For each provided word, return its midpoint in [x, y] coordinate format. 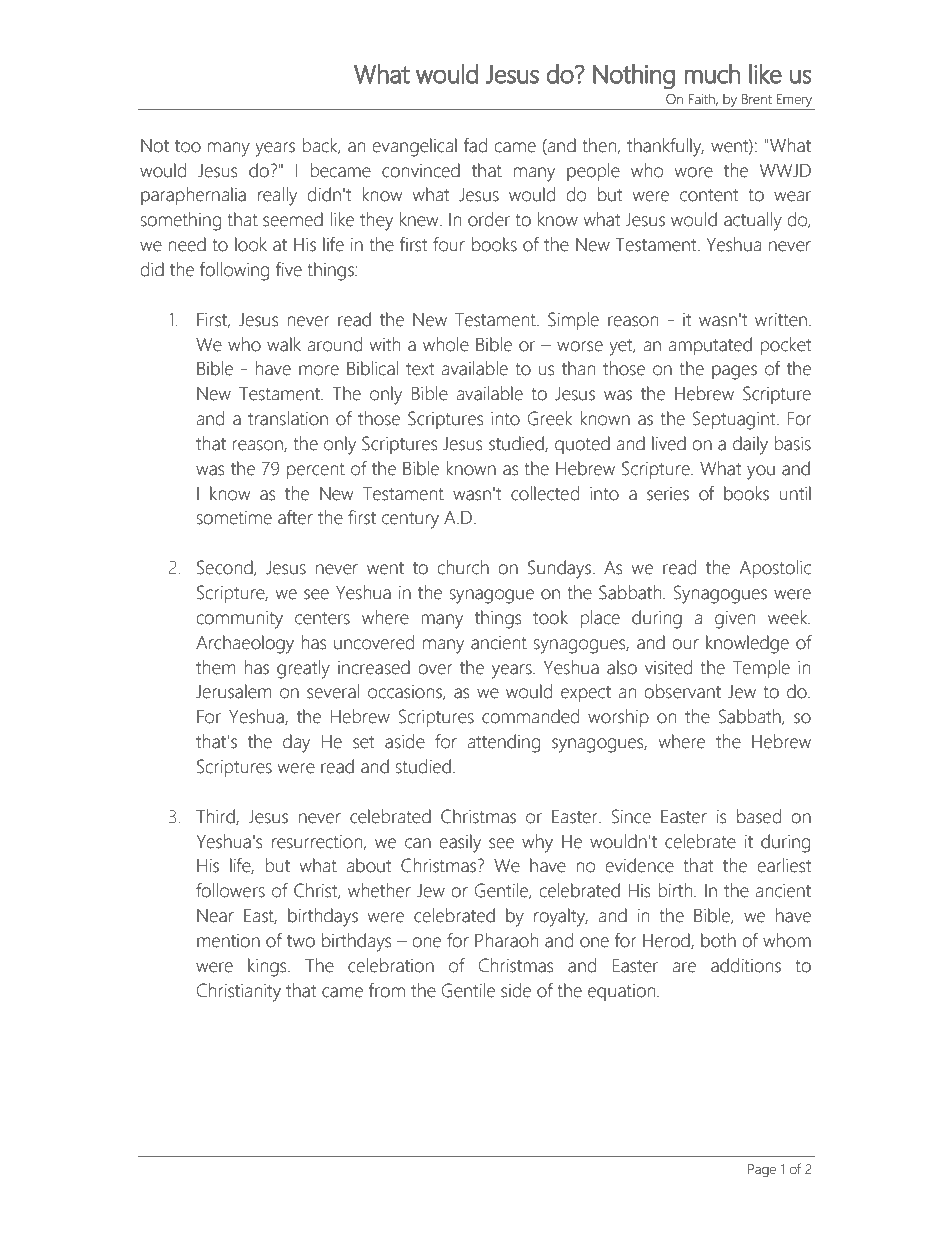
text [420, 369]
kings [268, 967]
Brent [757, 99]
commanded [530, 716]
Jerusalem [233, 691]
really [277, 196]
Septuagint [735, 420]
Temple [761, 669]
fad [475, 145]
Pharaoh [506, 940]
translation [288, 418]
